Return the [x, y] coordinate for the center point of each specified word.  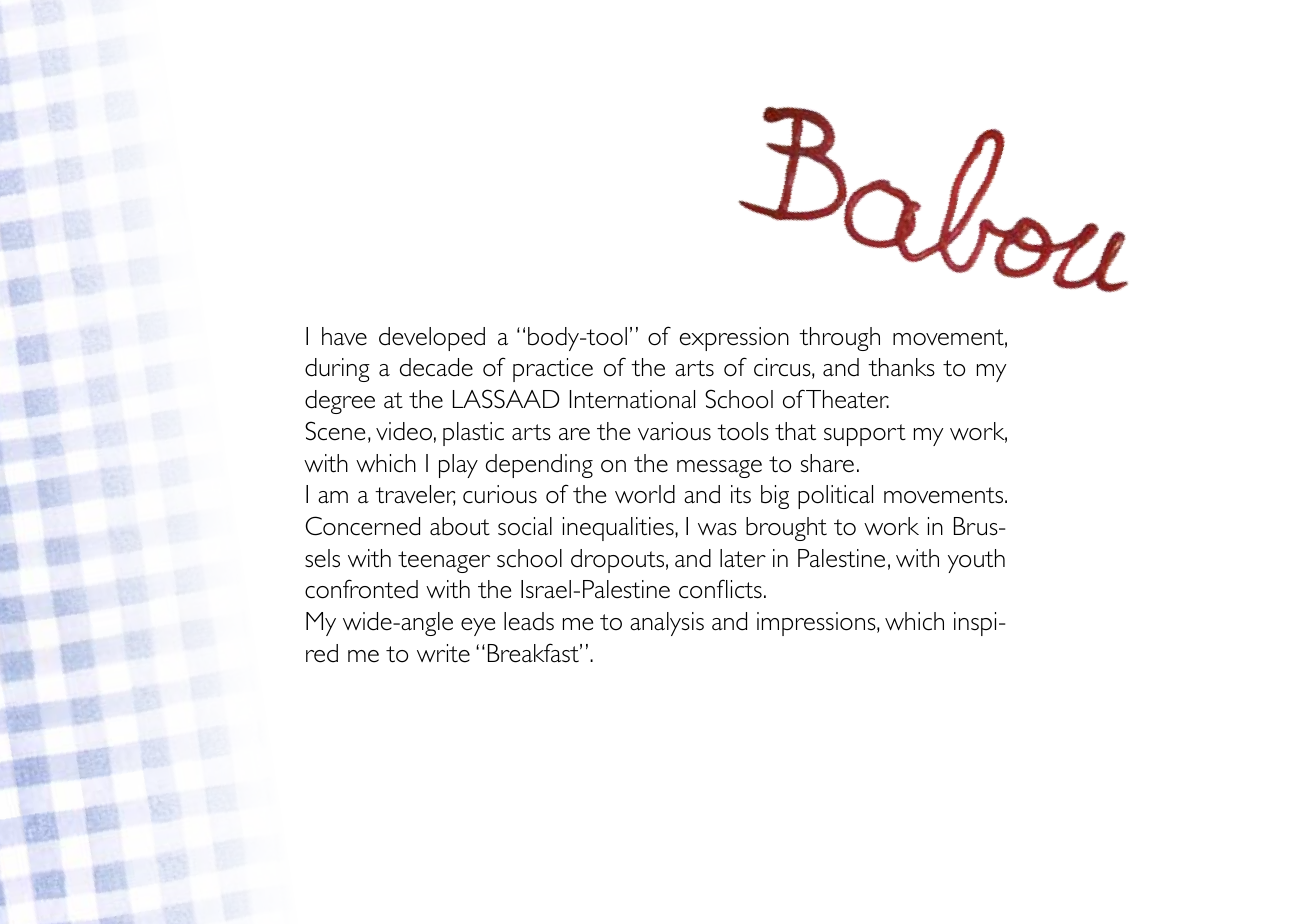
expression [734, 339]
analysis [667, 624]
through [839, 339]
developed [432, 339]
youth [976, 561]
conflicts [720, 589]
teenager [444, 562]
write [443, 653]
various [674, 431]
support [865, 435]
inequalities [619, 529]
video [404, 431]
